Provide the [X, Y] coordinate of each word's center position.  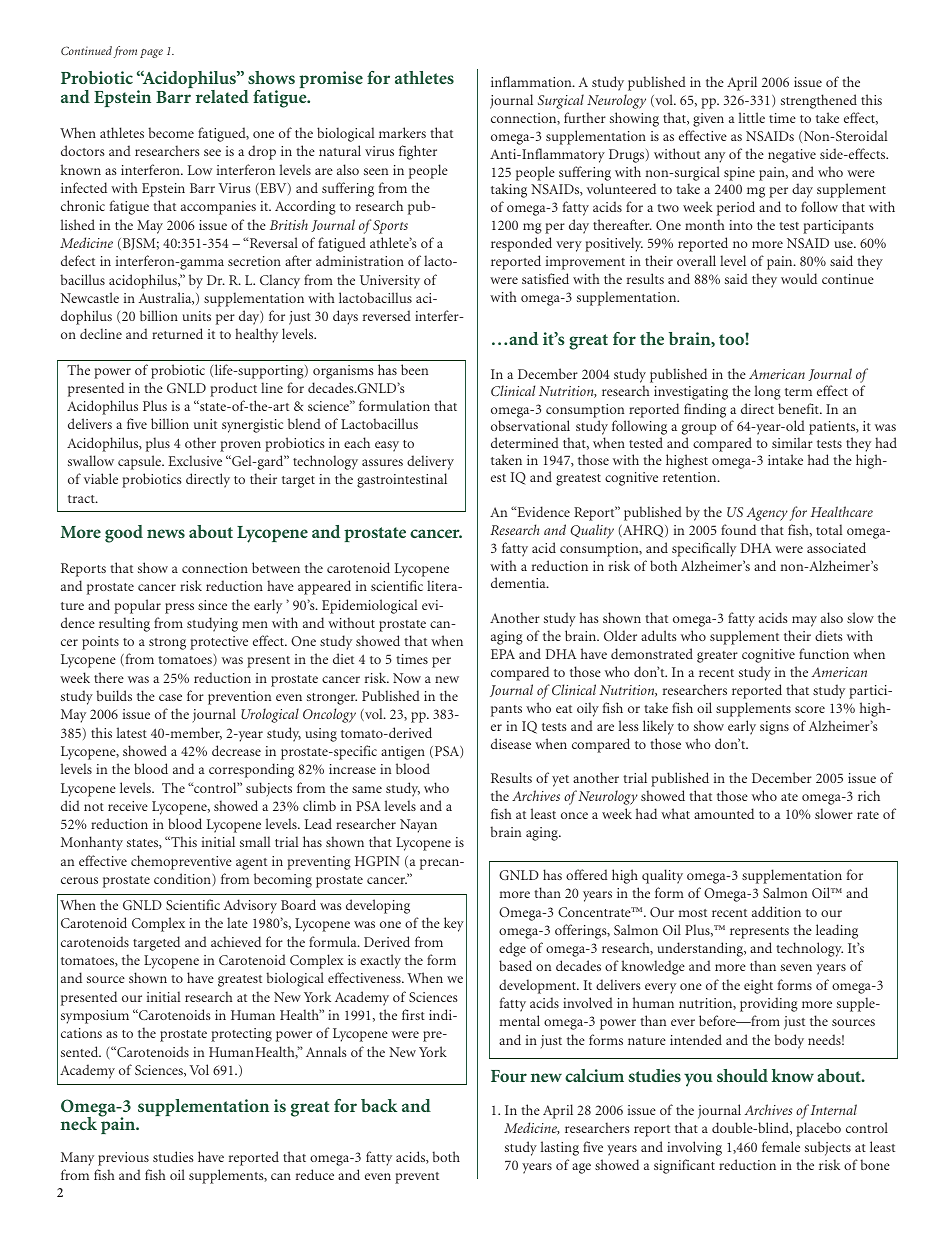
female [781, 1146]
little [752, 117]
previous [123, 1159]
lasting [560, 1148]
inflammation [532, 81]
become [171, 132]
